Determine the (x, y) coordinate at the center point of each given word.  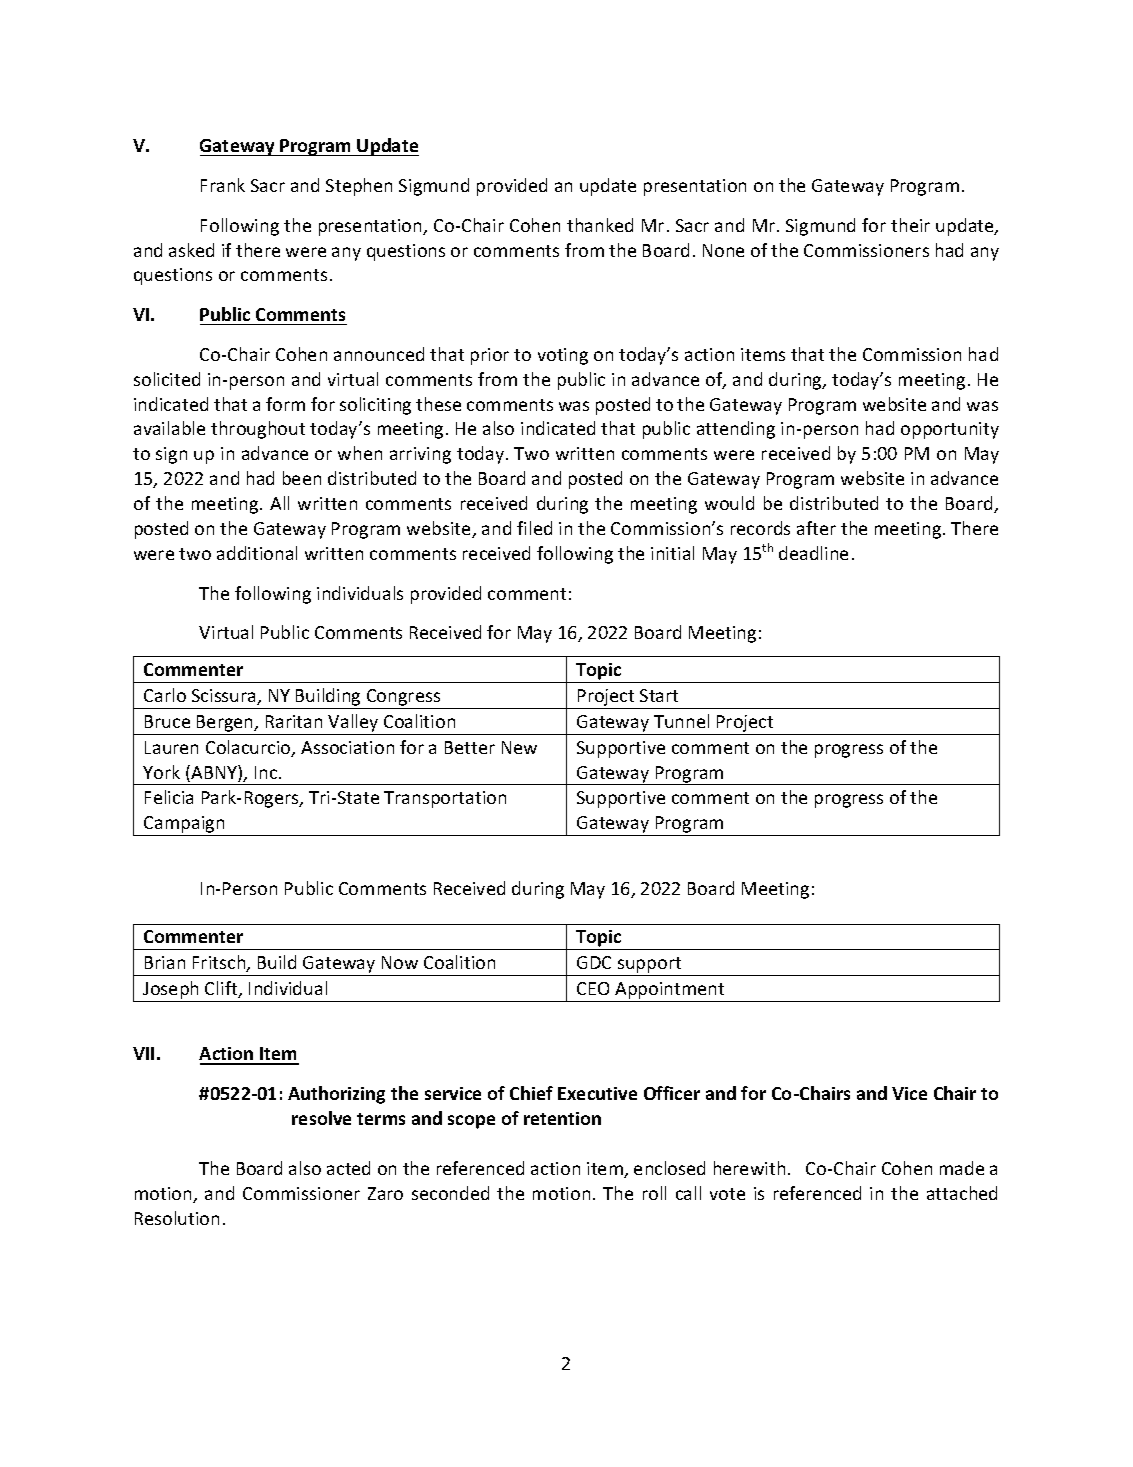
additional (257, 553)
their (910, 225)
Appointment (670, 992)
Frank (223, 185)
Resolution (177, 1218)
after (816, 528)
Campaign (184, 826)
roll (654, 1193)
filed (534, 528)
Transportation (445, 799)
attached (962, 1193)
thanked (600, 225)
